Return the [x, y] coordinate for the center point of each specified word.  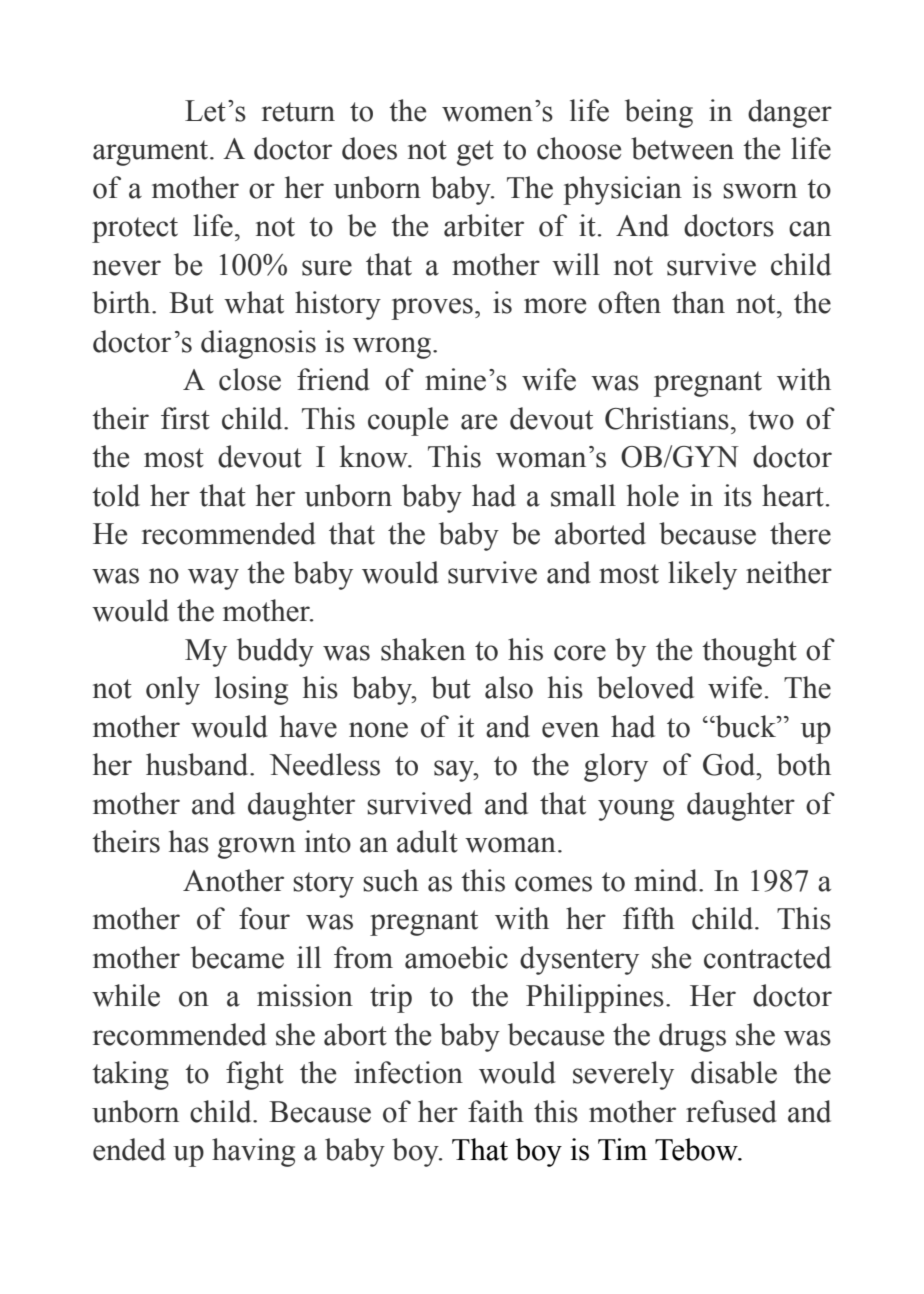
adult [427, 841]
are [479, 422]
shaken [423, 649]
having [253, 1152]
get [475, 153]
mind [667, 880]
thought [749, 652]
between [682, 148]
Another [233, 880]
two [771, 420]
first [185, 418]
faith [496, 1111]
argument [152, 153]
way [213, 579]
